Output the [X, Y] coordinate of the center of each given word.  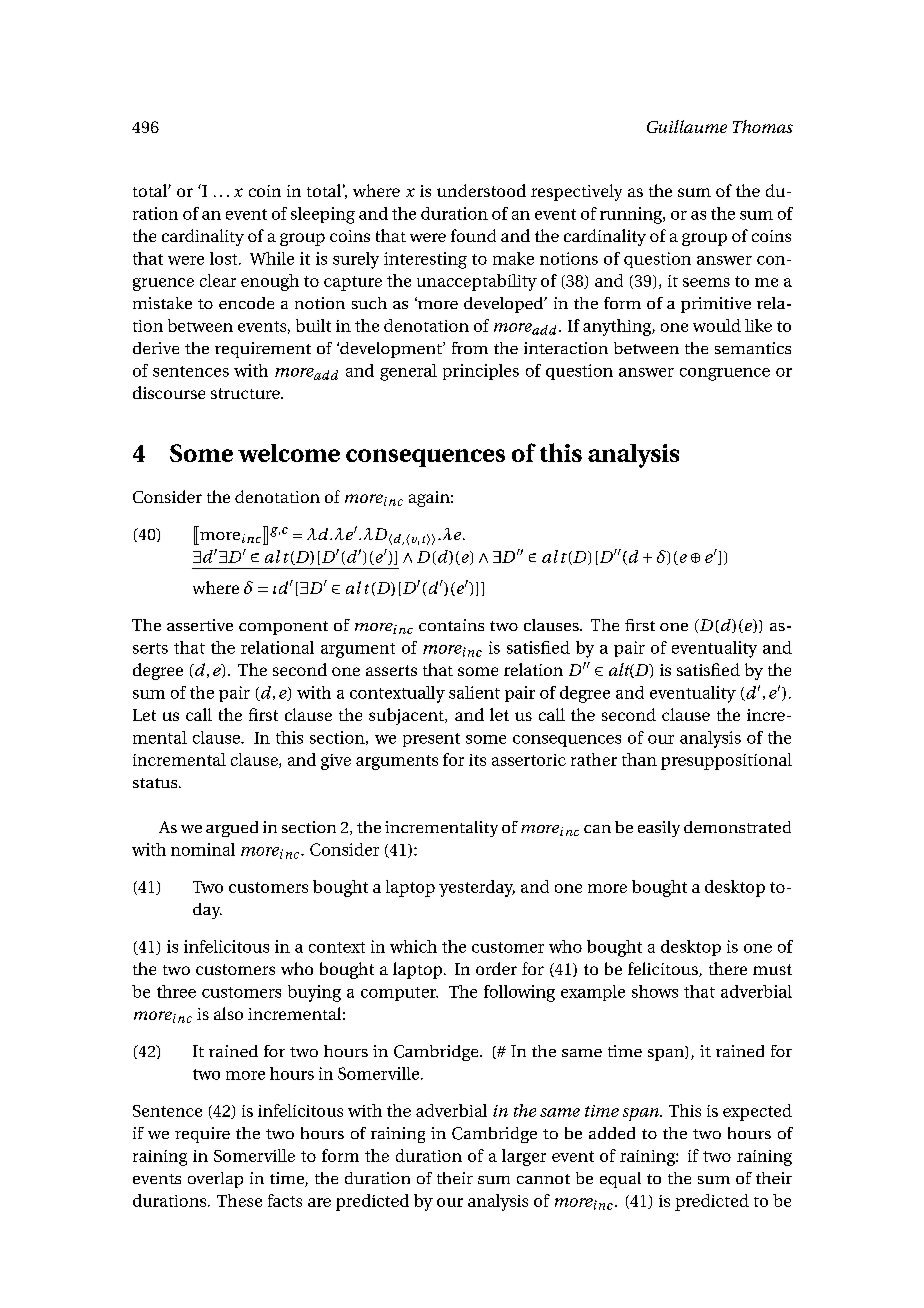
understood [481, 190]
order [496, 968]
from [470, 348]
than [639, 759]
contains [451, 625]
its [477, 760]
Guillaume [687, 126]
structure [246, 393]
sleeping [323, 215]
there [728, 968]
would [717, 325]
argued [232, 829]
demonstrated [737, 827]
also [228, 1013]
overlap [215, 1180]
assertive [200, 625]
